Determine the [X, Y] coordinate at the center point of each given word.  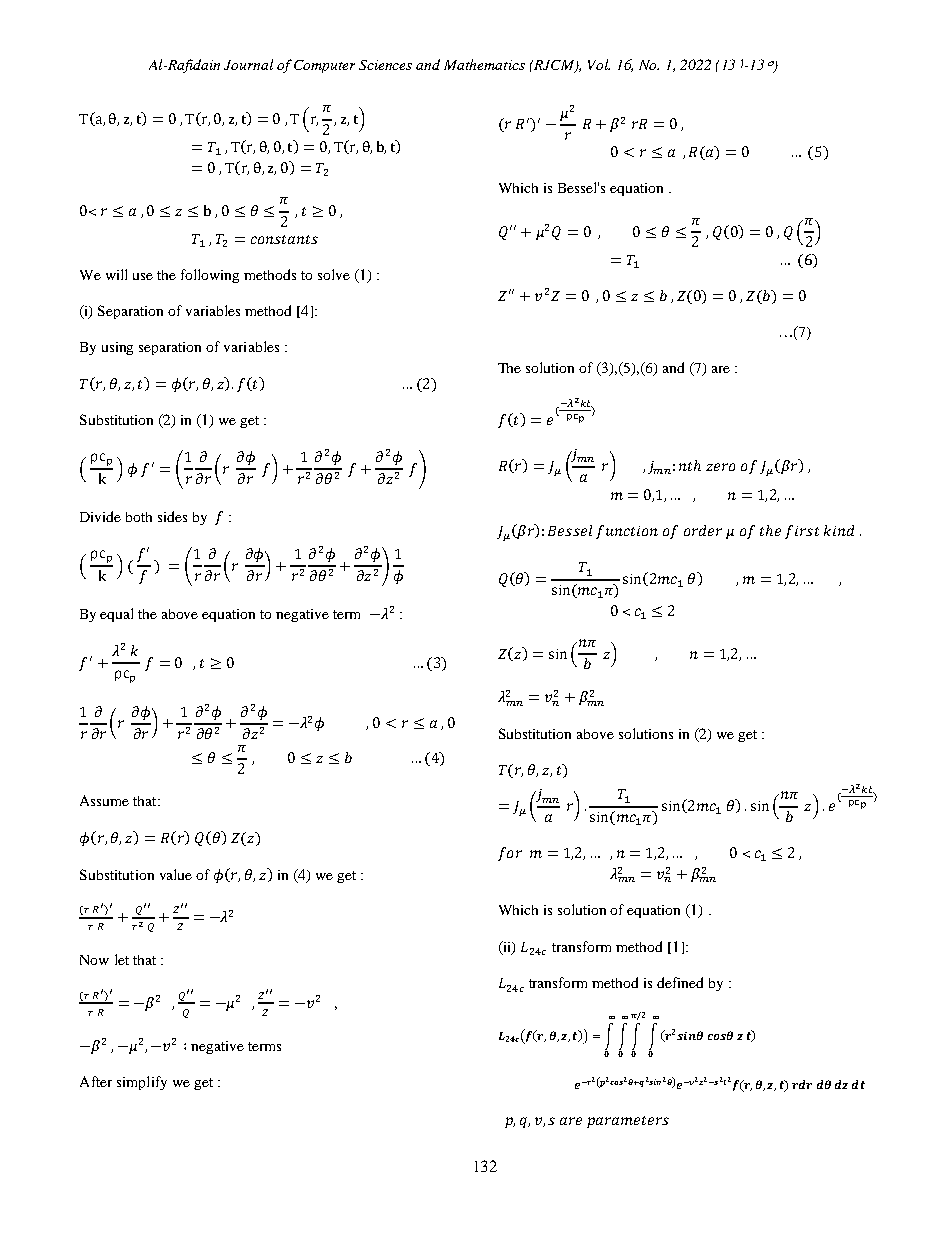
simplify [142, 1083]
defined [680, 982]
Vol [599, 64]
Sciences [385, 65]
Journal [248, 64]
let [122, 959]
